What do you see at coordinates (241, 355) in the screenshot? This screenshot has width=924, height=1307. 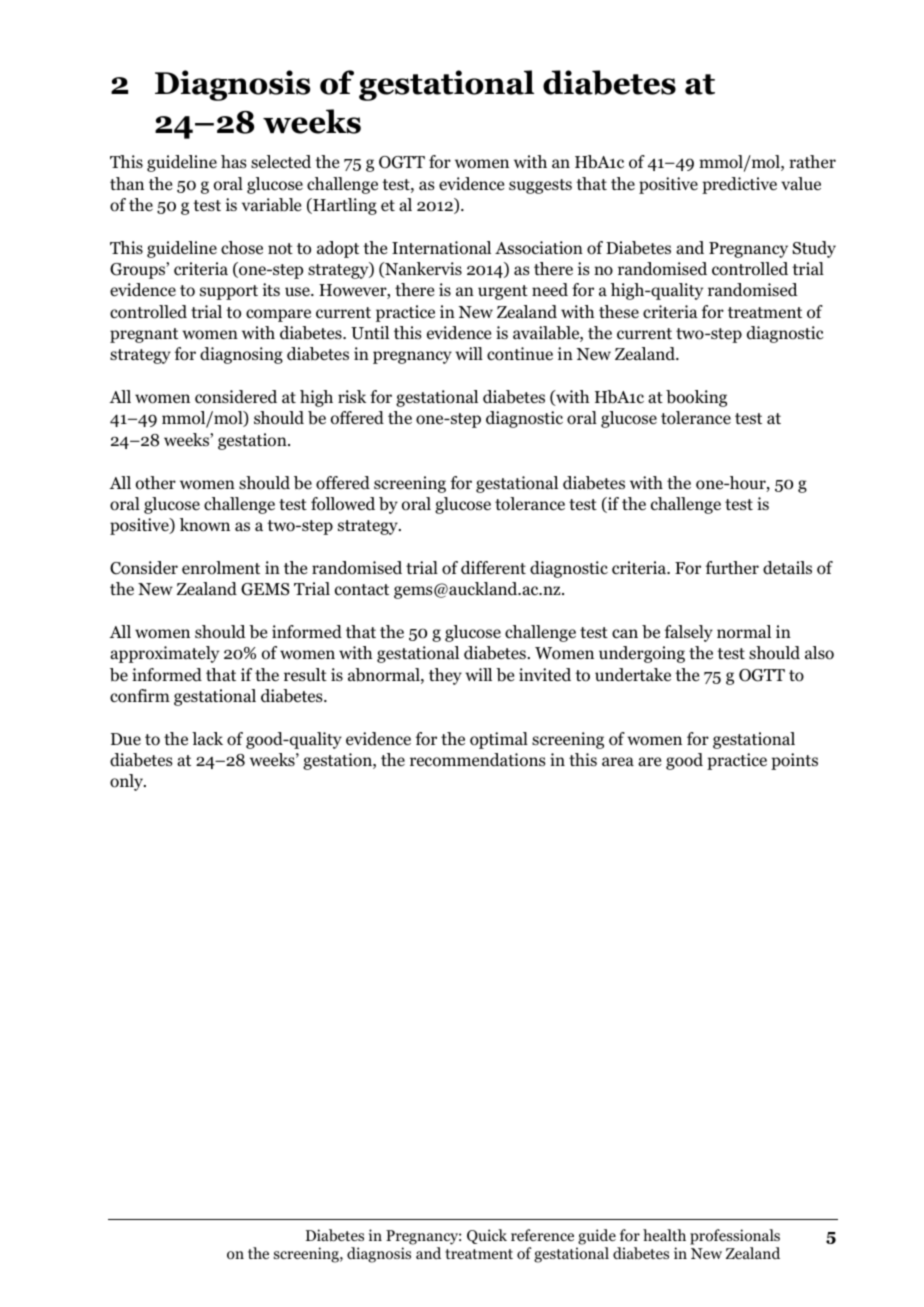 I see `diagnosing` at bounding box center [241, 355].
